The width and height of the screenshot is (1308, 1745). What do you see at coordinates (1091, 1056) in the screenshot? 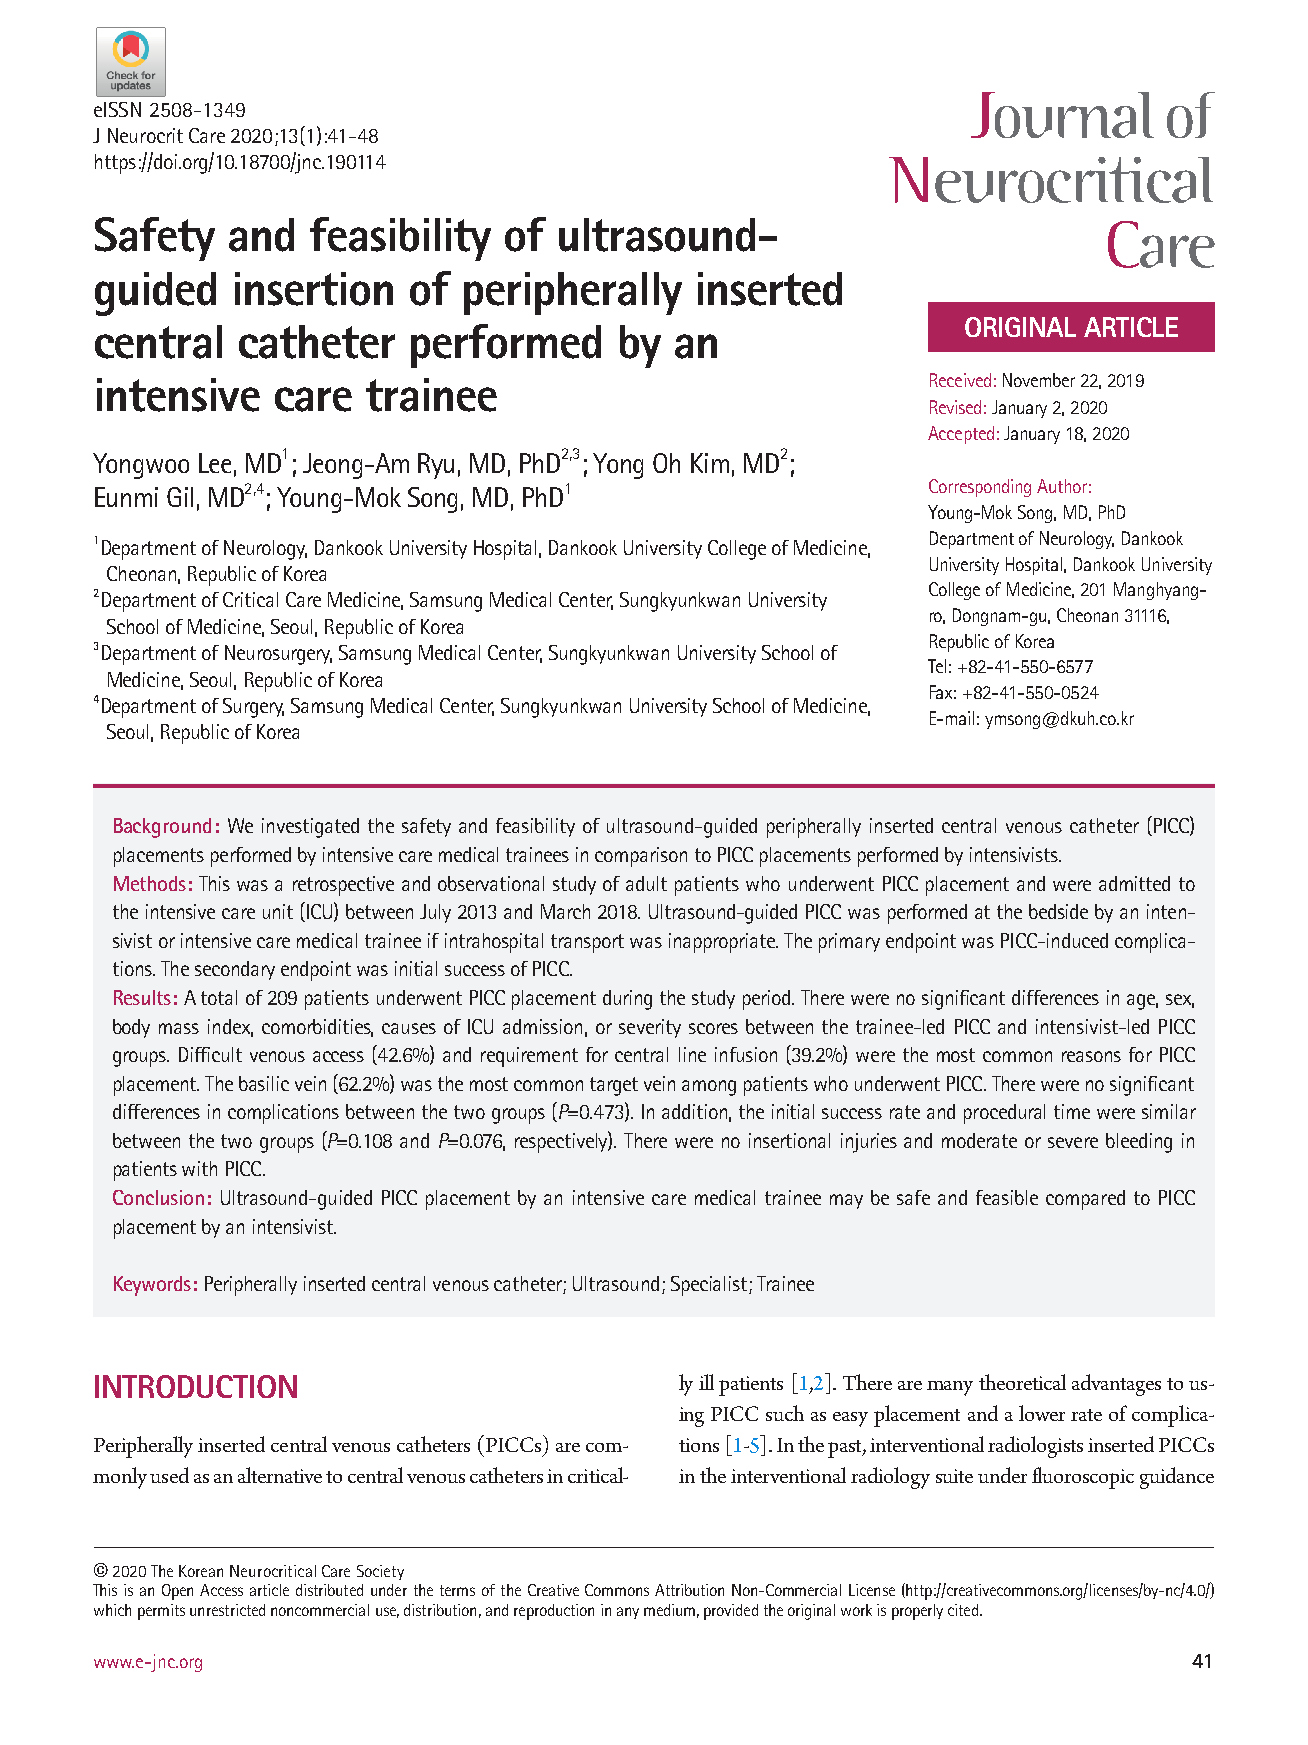
I see `reasons` at bounding box center [1091, 1056].
